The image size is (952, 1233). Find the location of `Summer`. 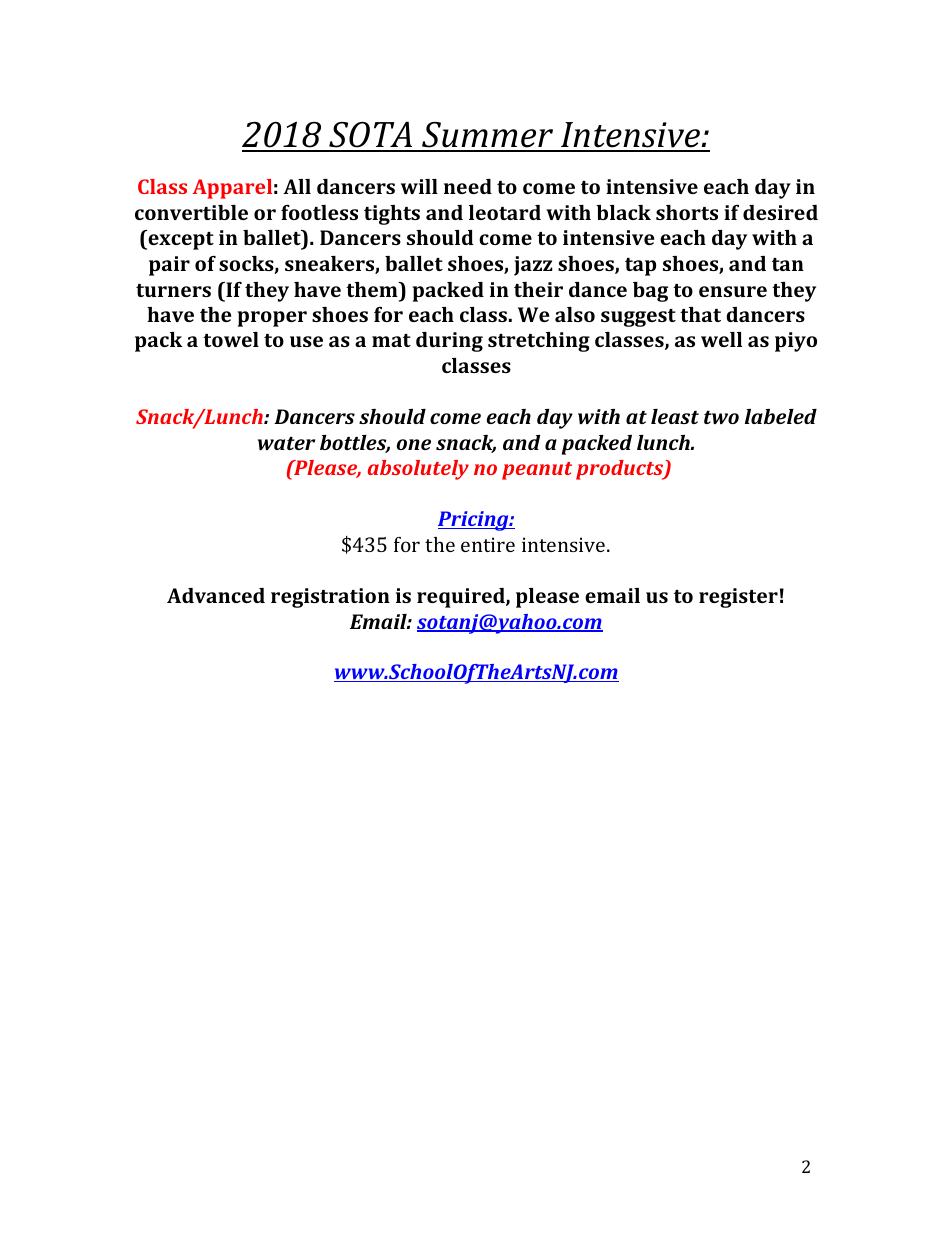

Summer is located at coordinates (488, 136).
